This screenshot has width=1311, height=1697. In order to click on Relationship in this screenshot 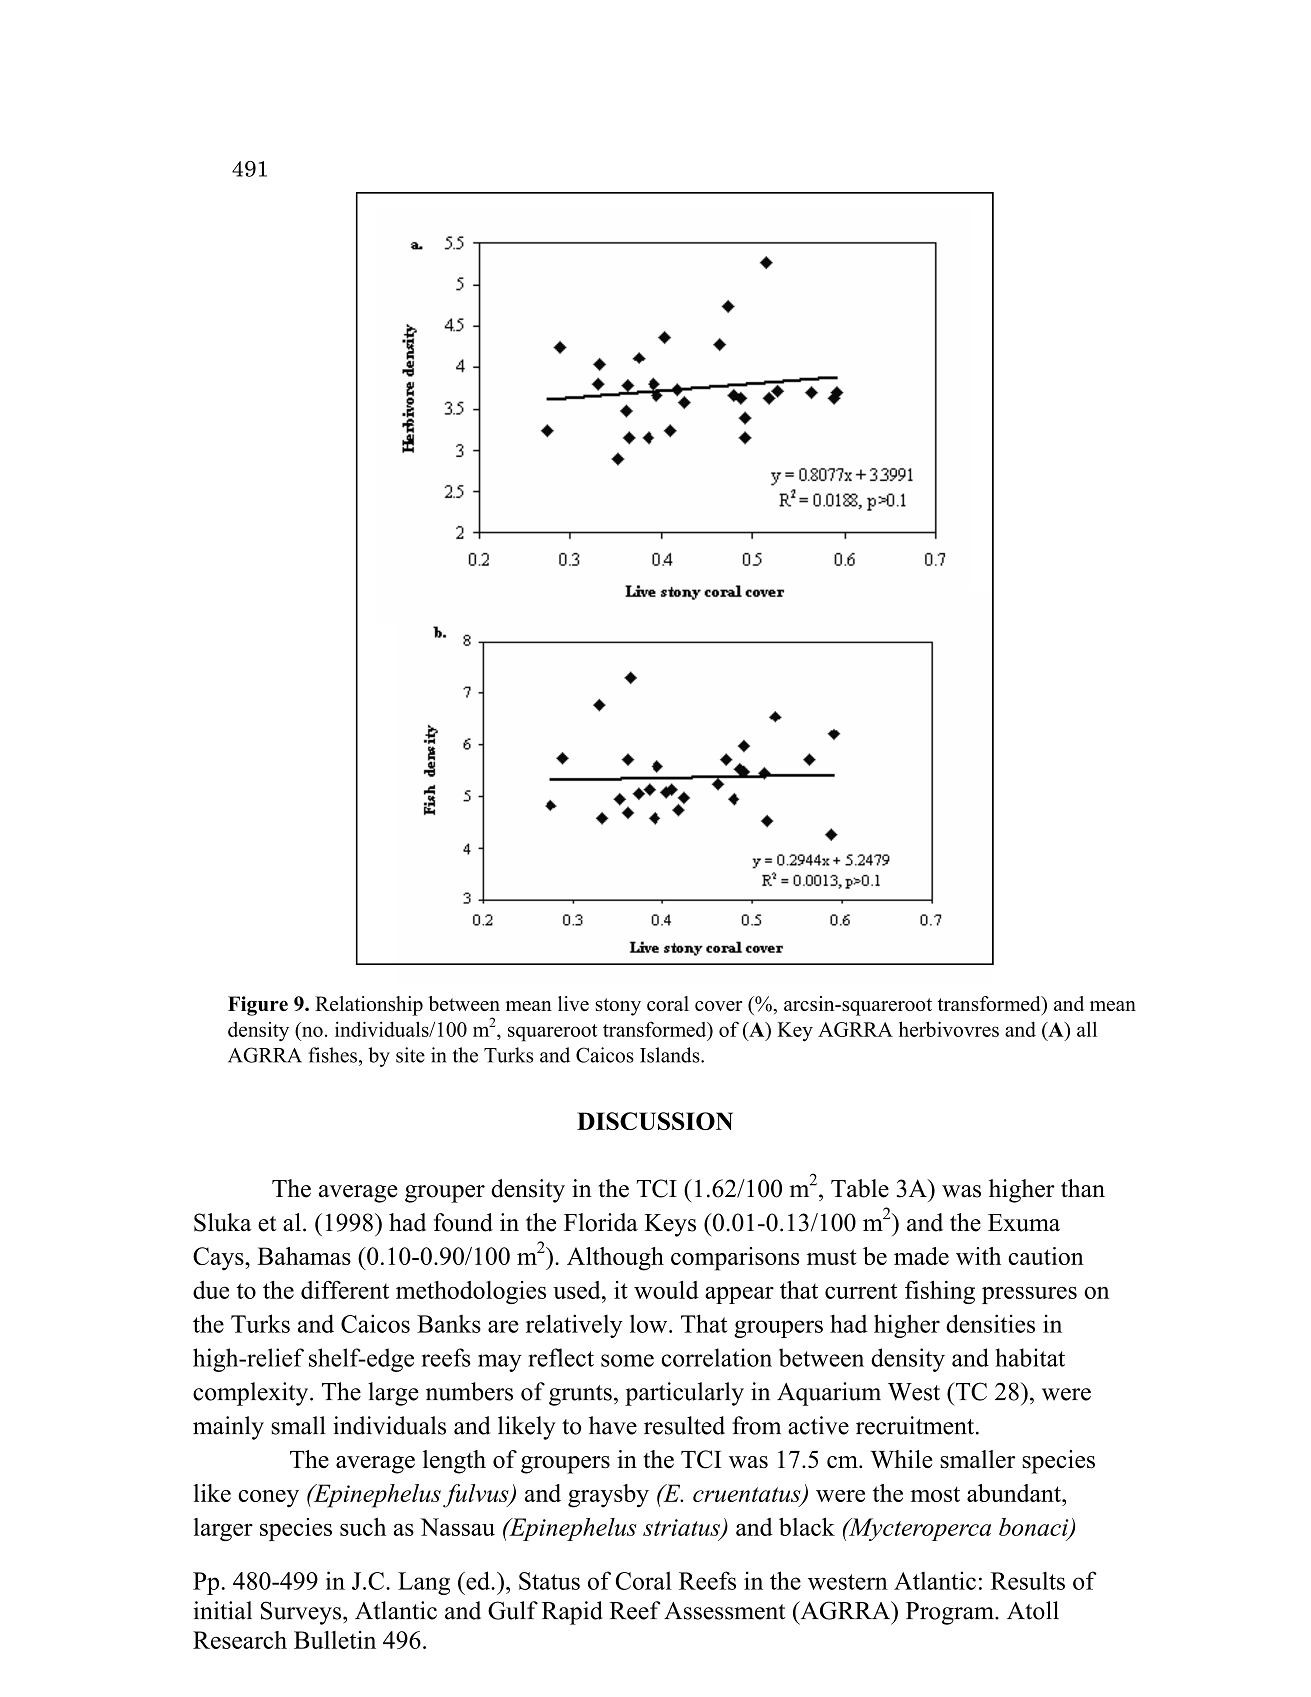, I will do `click(369, 1006)`.
